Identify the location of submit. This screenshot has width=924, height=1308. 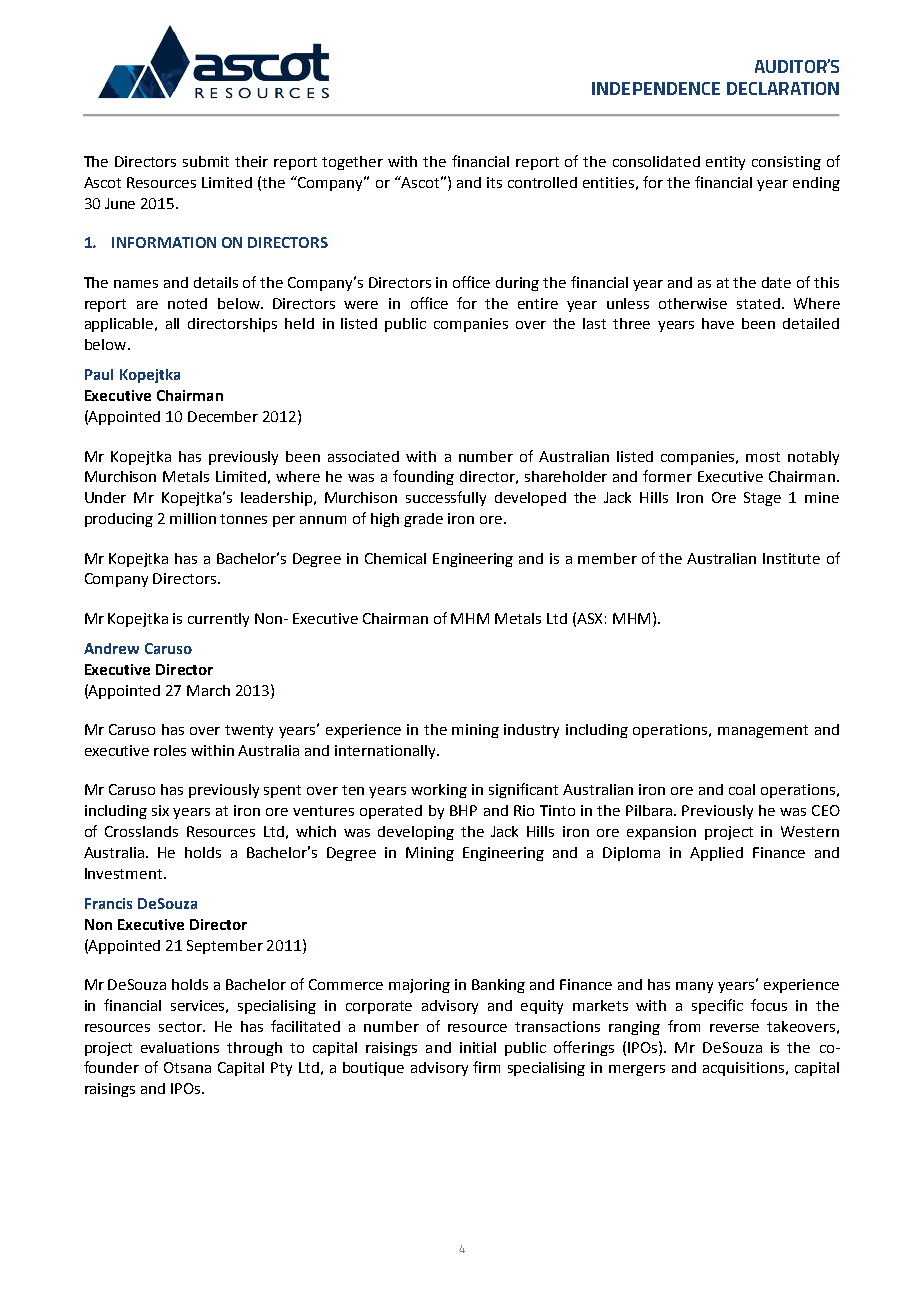
(206, 161).
